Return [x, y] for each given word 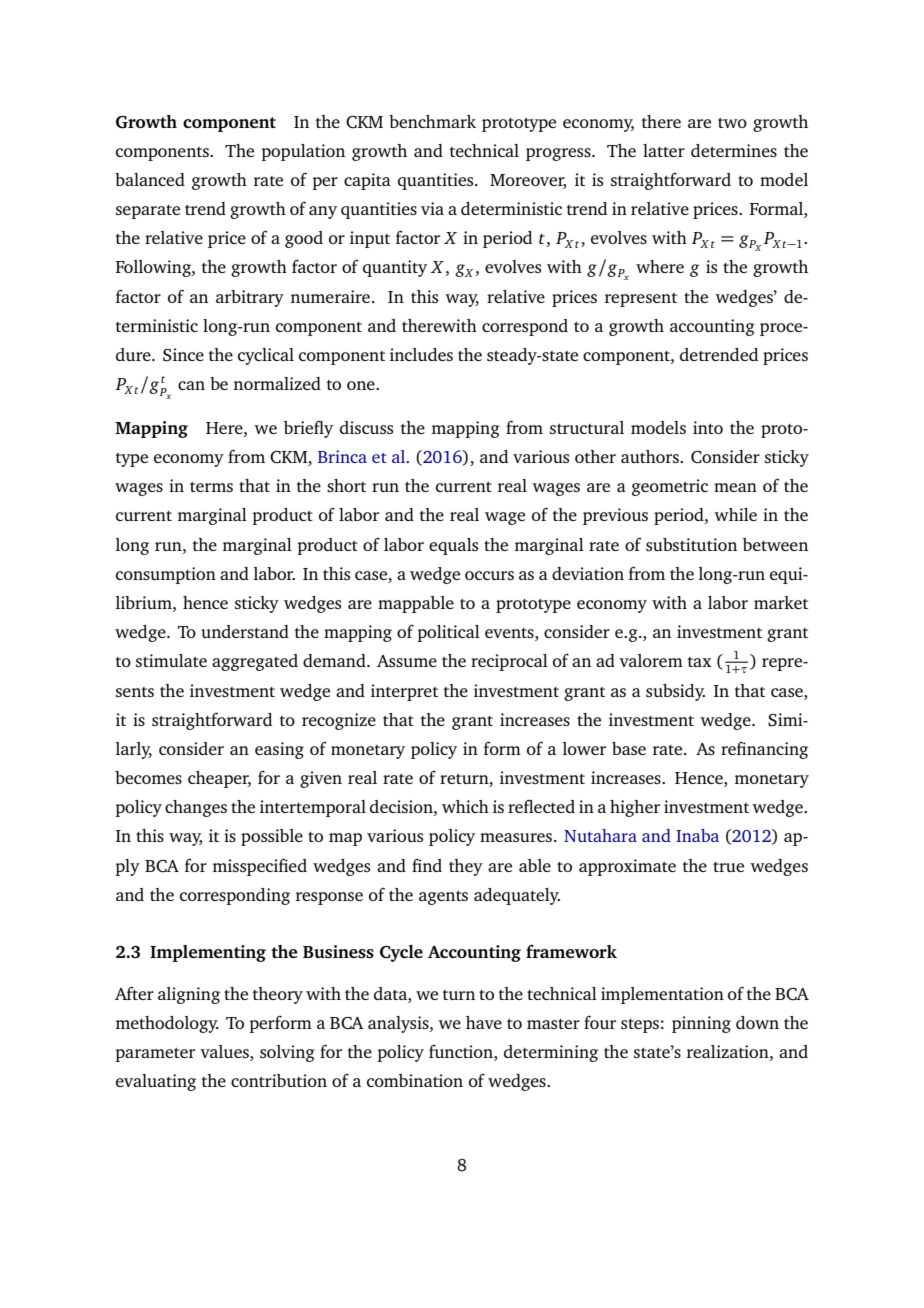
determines [734, 150]
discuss [366, 427]
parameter [155, 1055]
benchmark [432, 121]
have [484, 1022]
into [708, 427]
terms [211, 487]
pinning [701, 1024]
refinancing [764, 750]
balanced [150, 179]
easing [279, 750]
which [465, 806]
